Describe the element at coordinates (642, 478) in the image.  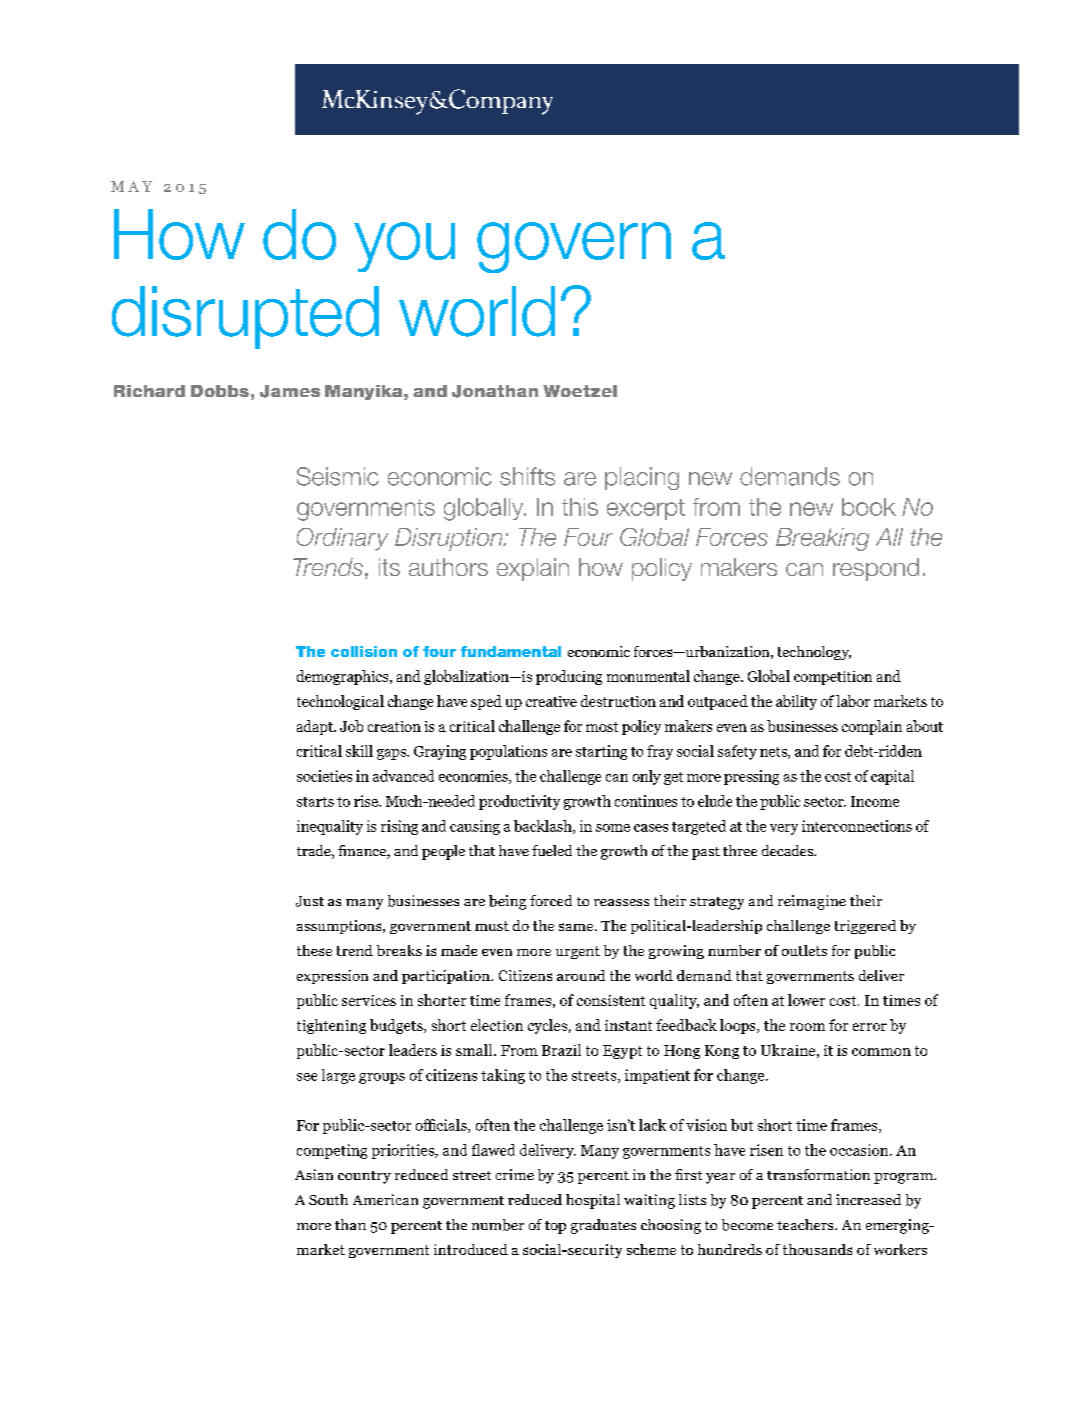
I see `placing` at that location.
